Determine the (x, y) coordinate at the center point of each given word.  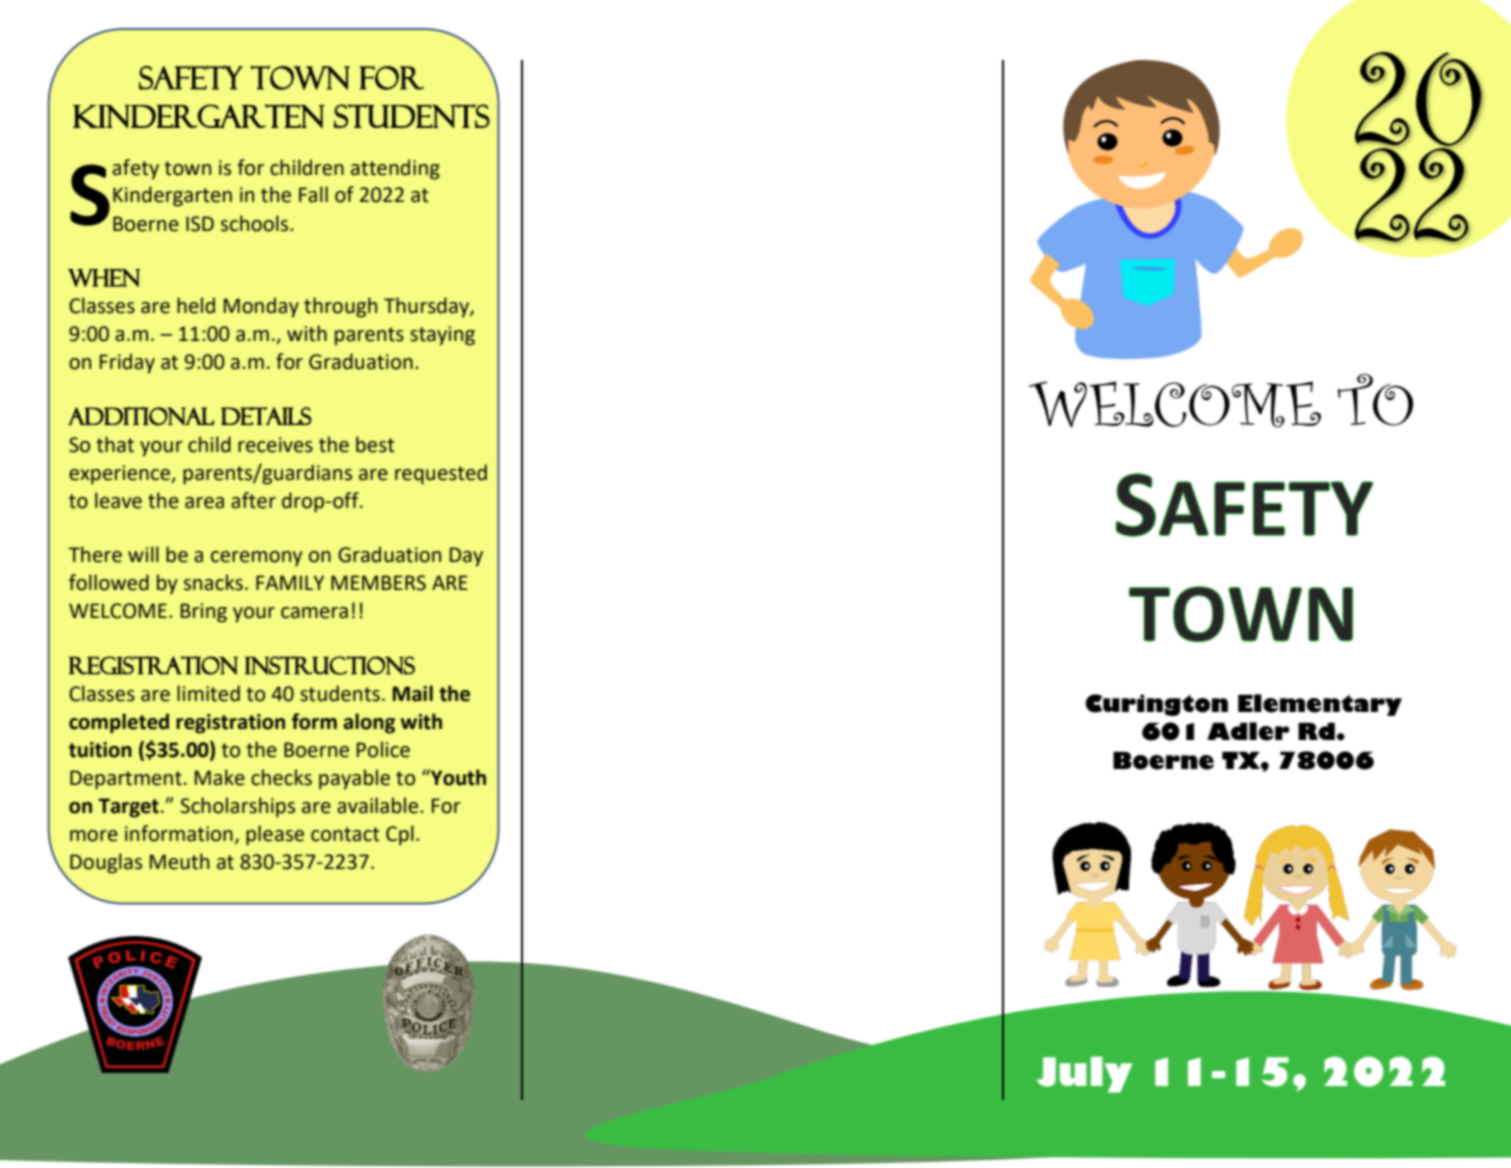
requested (441, 474)
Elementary (1320, 705)
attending (395, 169)
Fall (313, 194)
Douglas (106, 863)
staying (442, 336)
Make (220, 777)
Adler (1248, 731)
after (253, 500)
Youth (457, 777)
